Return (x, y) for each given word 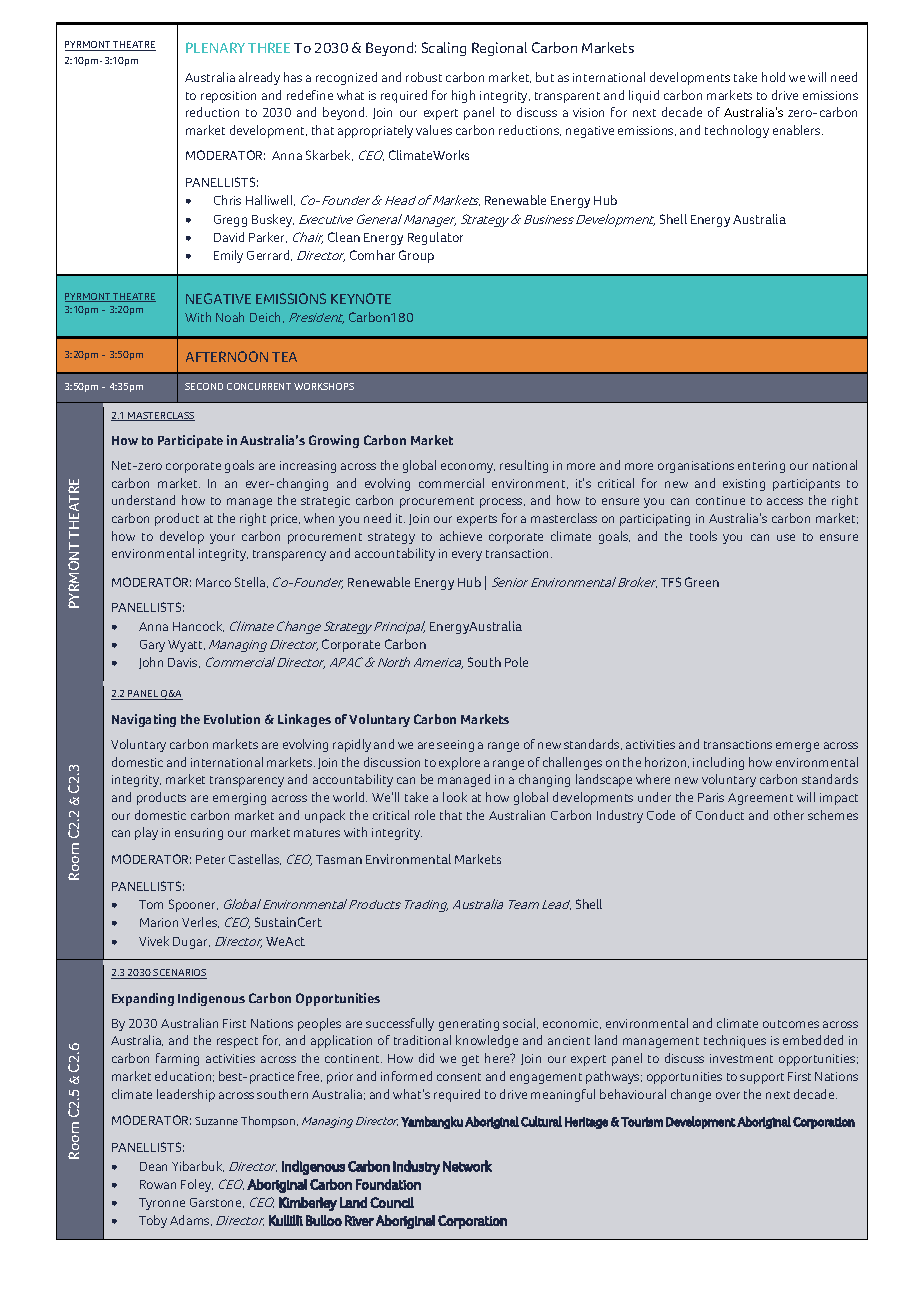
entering (761, 467)
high (463, 96)
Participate (190, 441)
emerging (239, 799)
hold (773, 77)
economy (468, 468)
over (728, 1095)
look (455, 797)
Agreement (760, 799)
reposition (228, 97)
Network (467, 1166)
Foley (197, 1185)
